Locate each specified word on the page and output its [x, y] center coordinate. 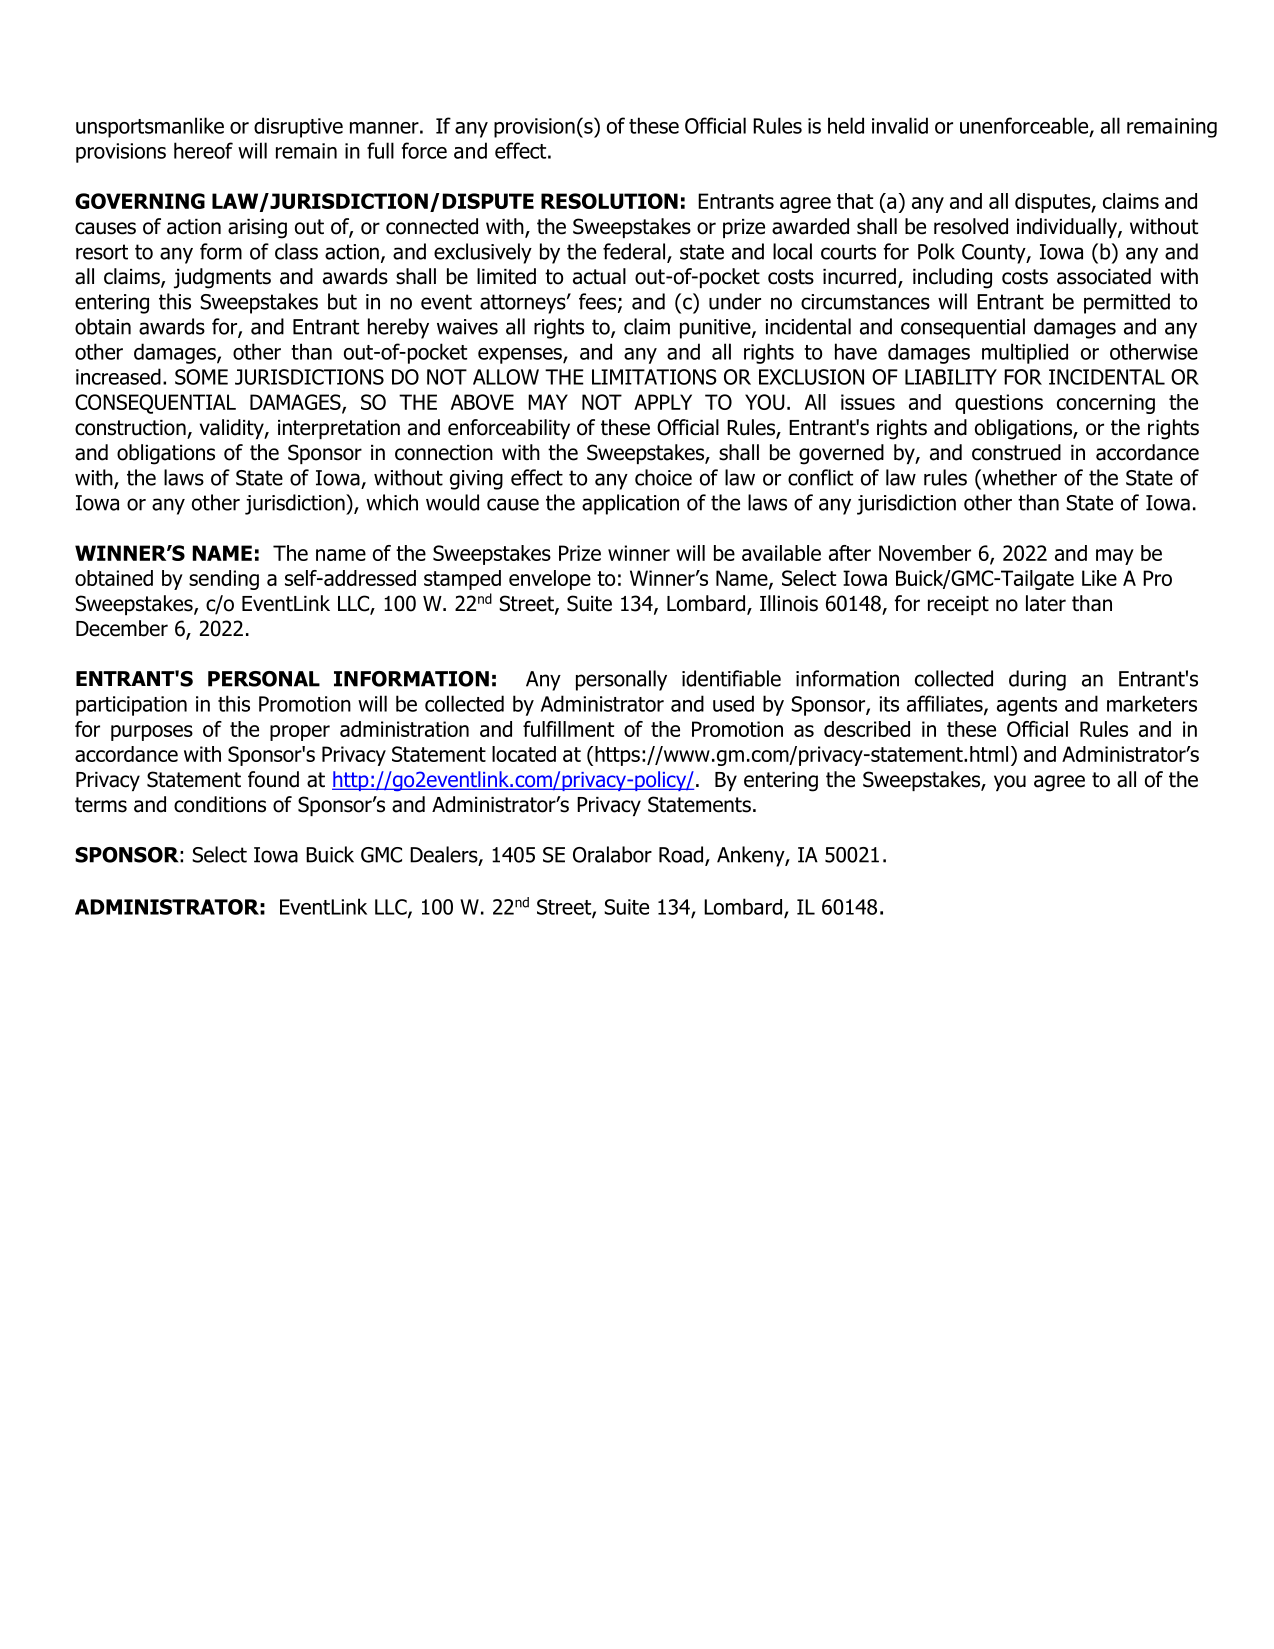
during [1037, 680]
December [122, 628]
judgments [222, 278]
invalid [900, 125]
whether [1018, 477]
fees [597, 301]
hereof [203, 150]
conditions [220, 804]
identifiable [731, 678]
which [392, 502]
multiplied [1025, 353]
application [630, 504]
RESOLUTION [609, 201]
